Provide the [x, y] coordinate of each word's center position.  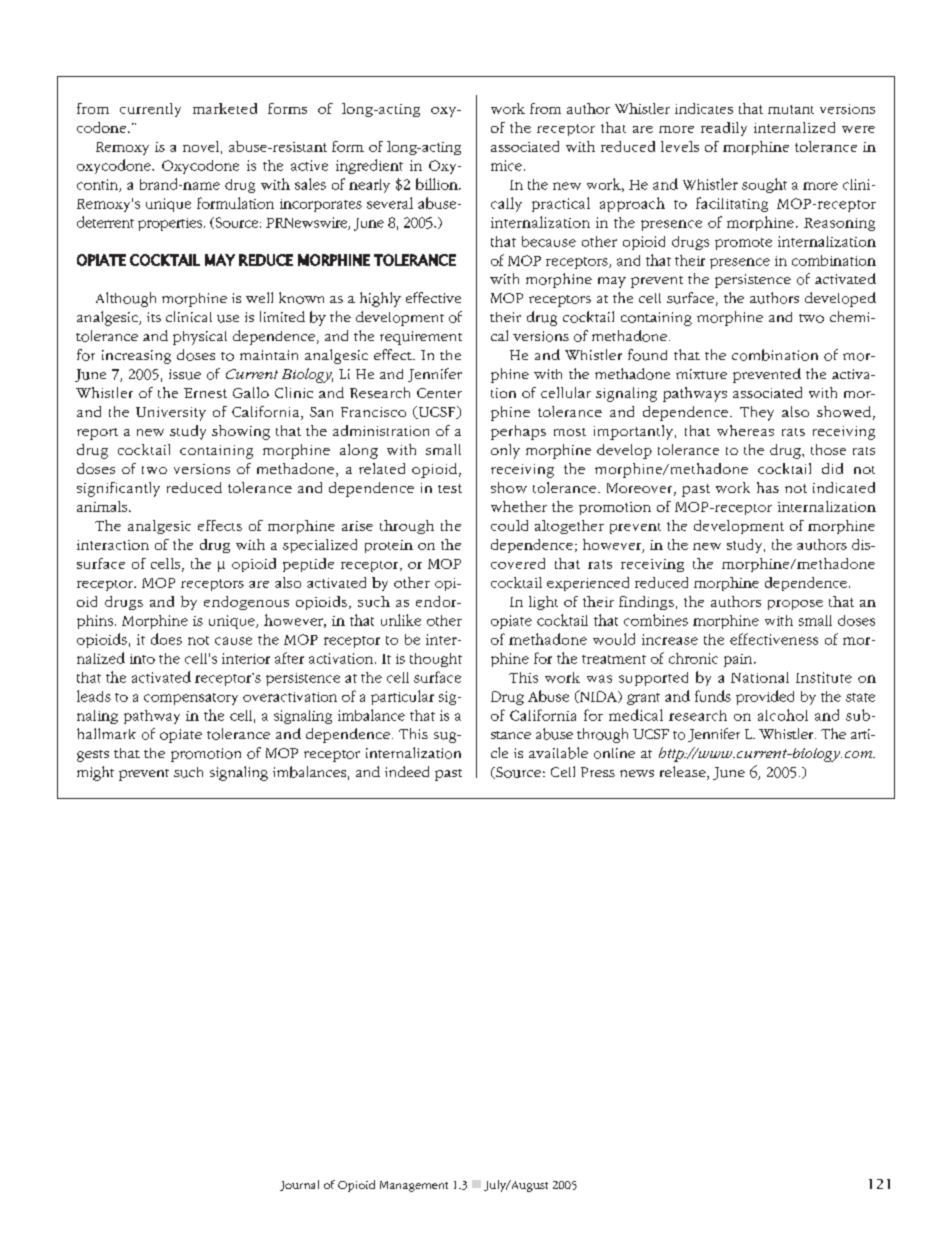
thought [436, 660]
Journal [299, 1185]
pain [739, 660]
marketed [225, 108]
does [166, 639]
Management [414, 1186]
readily [724, 129]
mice [506, 165]
